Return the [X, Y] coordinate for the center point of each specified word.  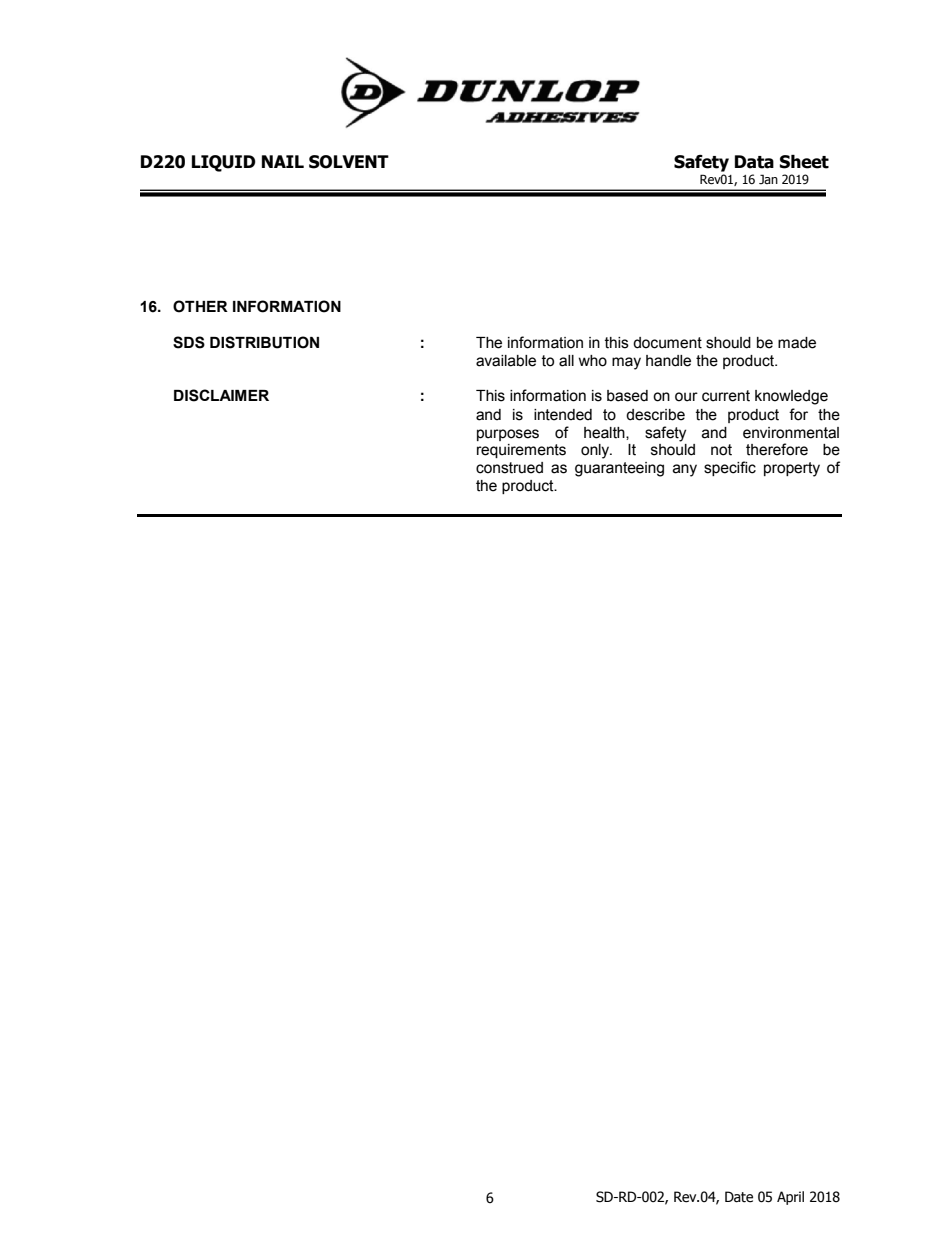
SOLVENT [349, 162]
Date [739, 1197]
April [790, 1198]
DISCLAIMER [221, 395]
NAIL [283, 161]
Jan [768, 179]
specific [730, 468]
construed [509, 468]
